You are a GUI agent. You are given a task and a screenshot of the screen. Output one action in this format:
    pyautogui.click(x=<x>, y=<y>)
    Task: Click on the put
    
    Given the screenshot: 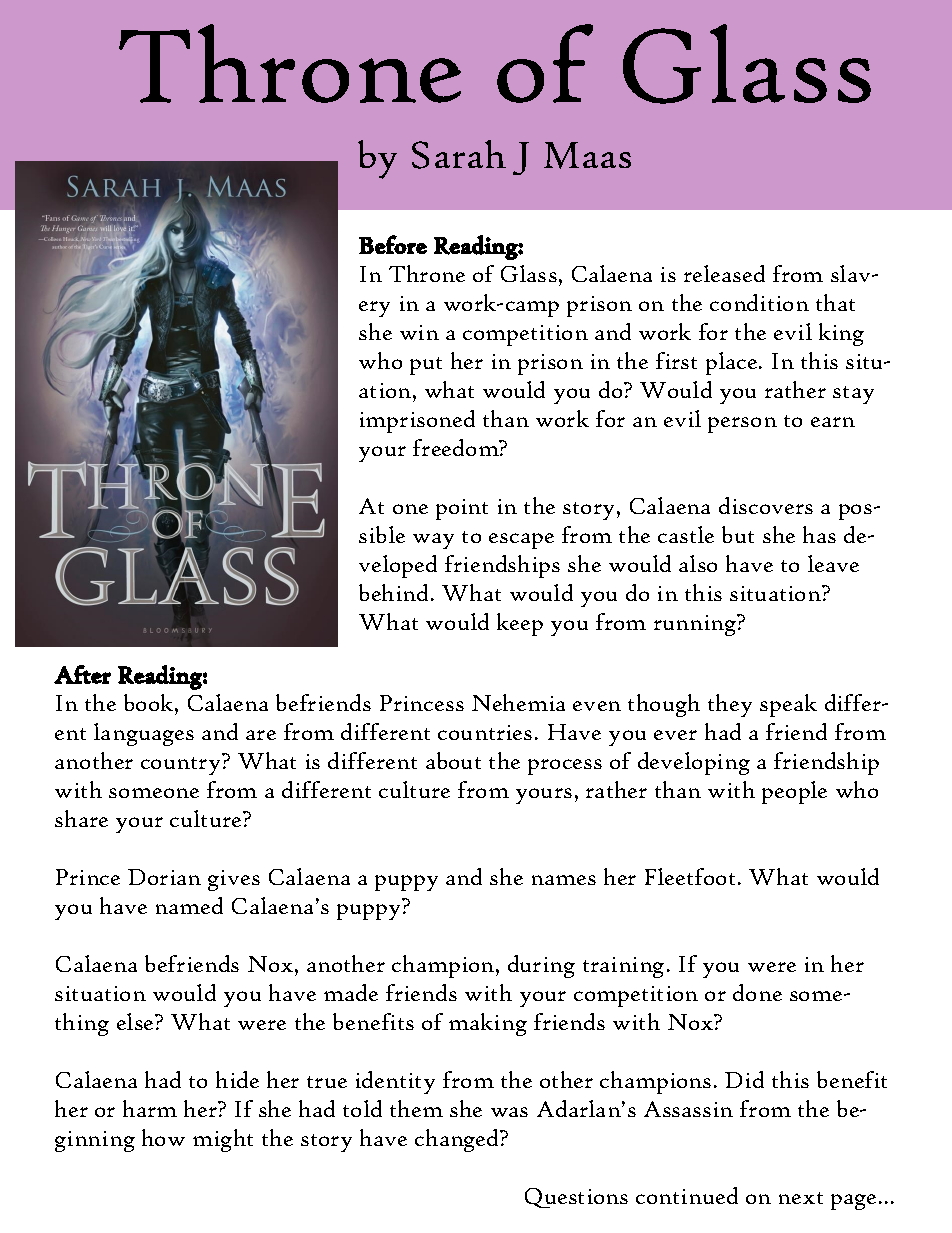 What is the action you would take?
    pyautogui.click(x=426, y=366)
